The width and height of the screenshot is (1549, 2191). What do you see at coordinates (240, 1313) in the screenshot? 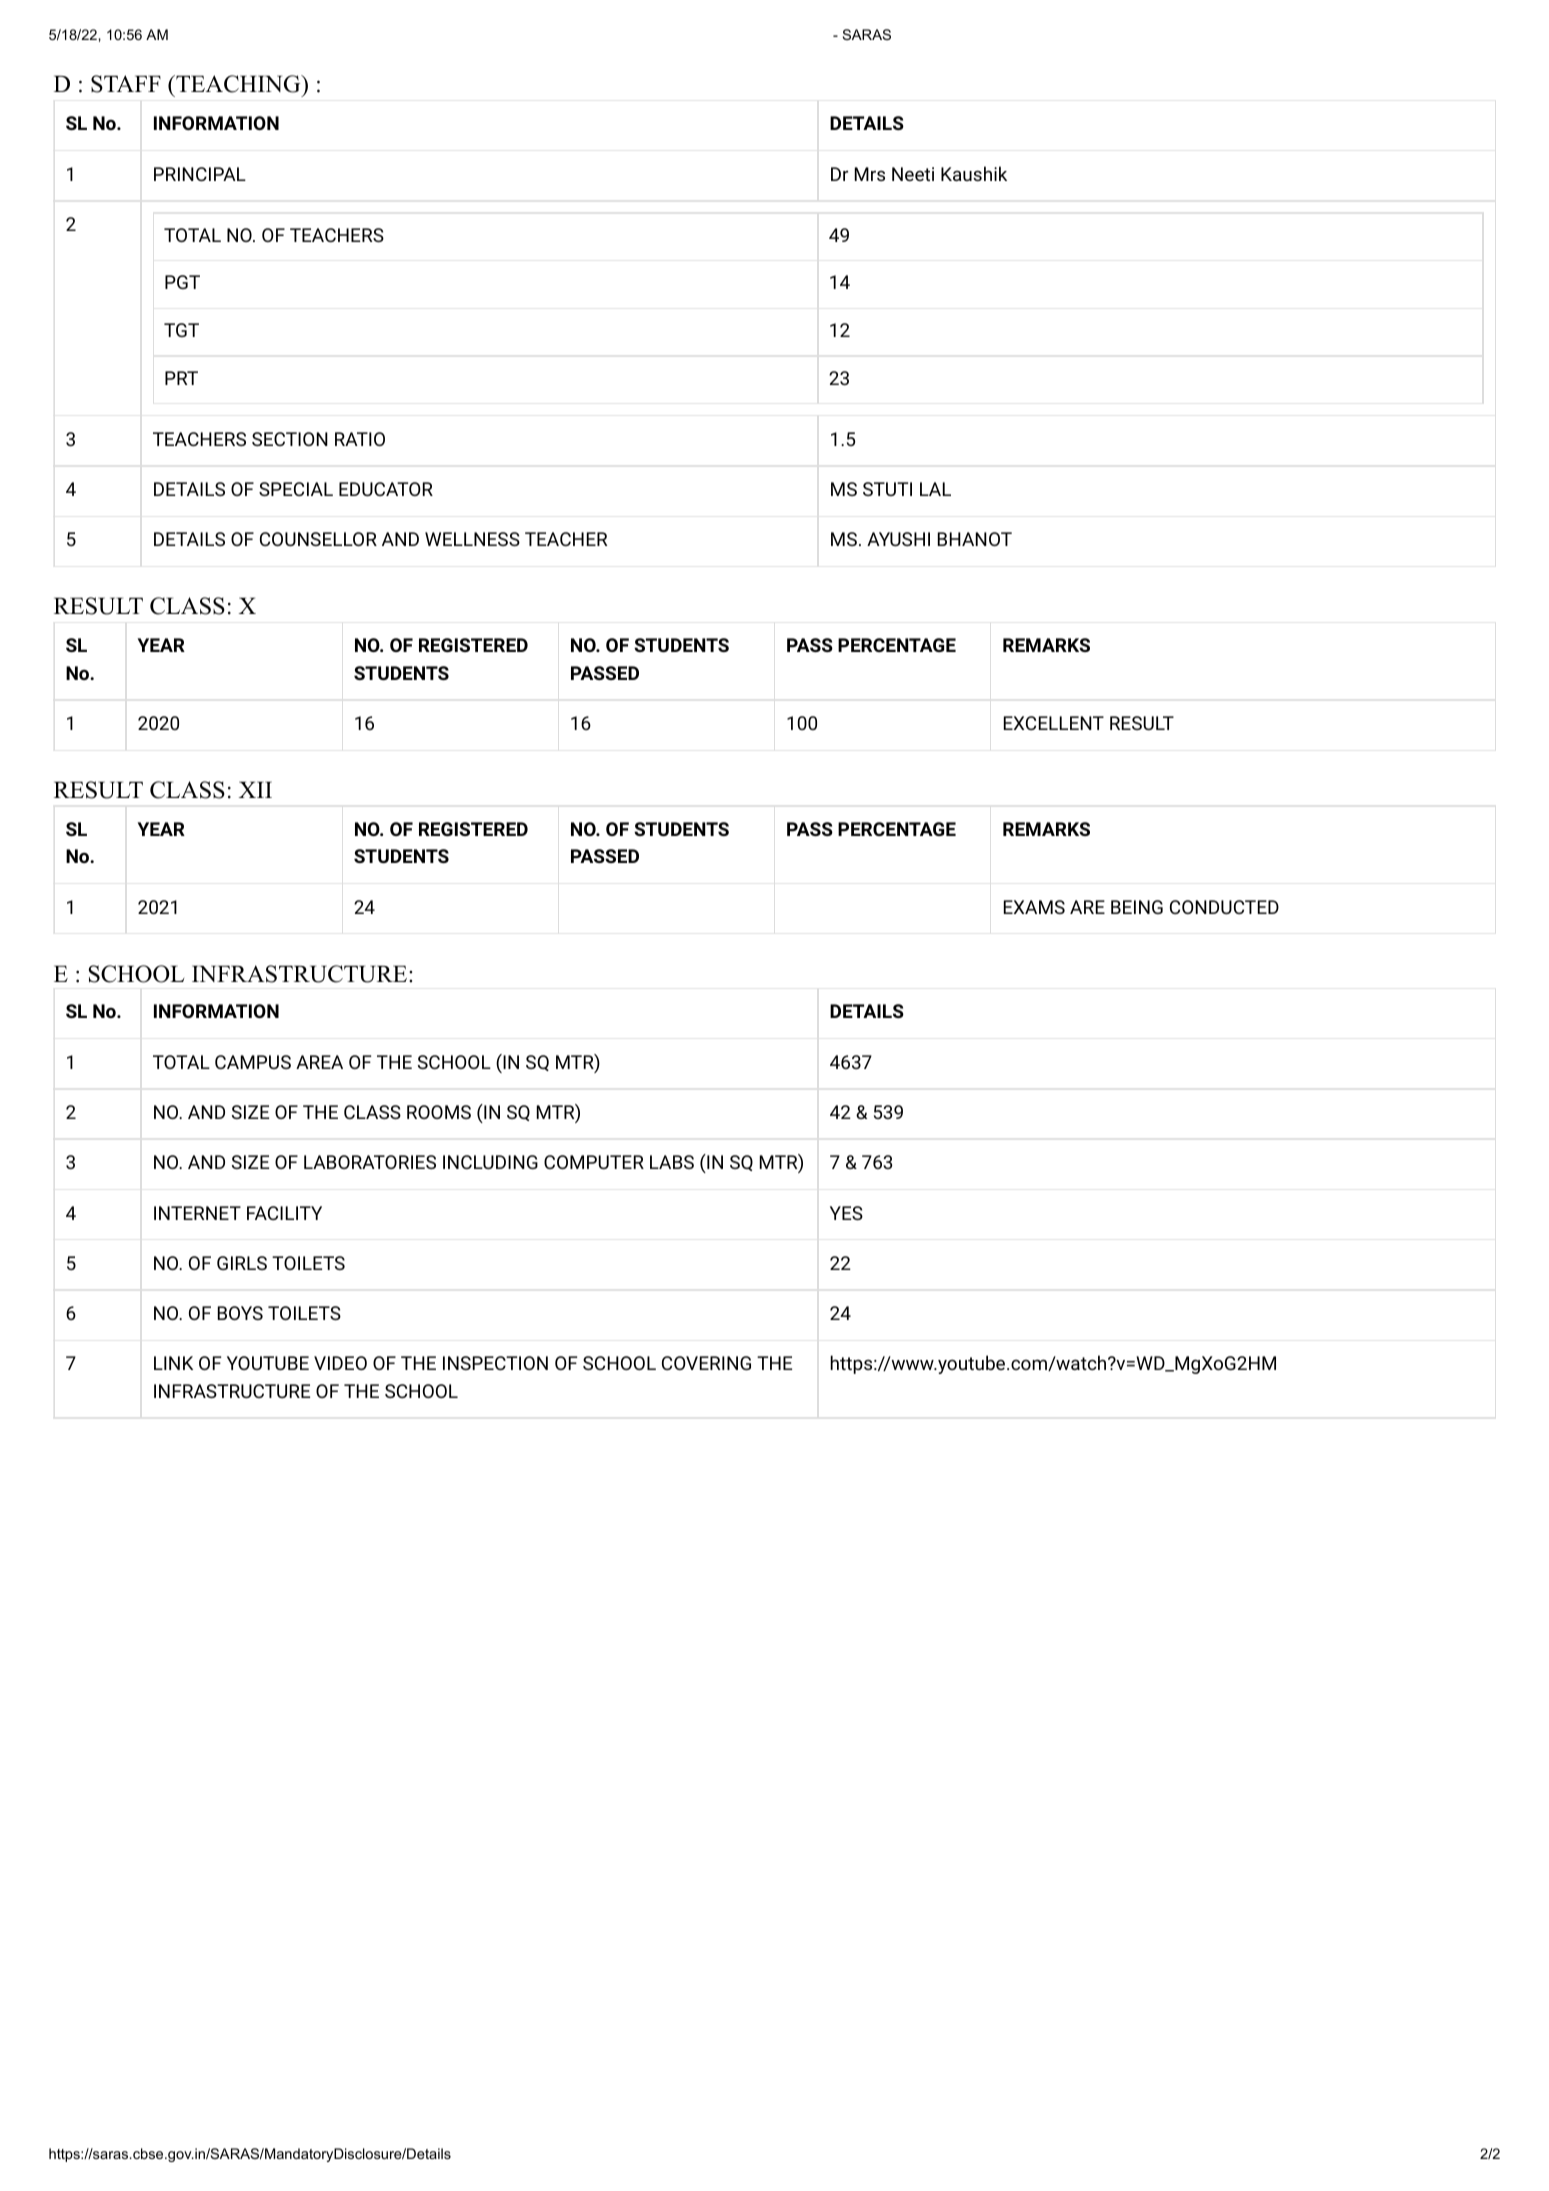
I see `BOYS` at bounding box center [240, 1313].
